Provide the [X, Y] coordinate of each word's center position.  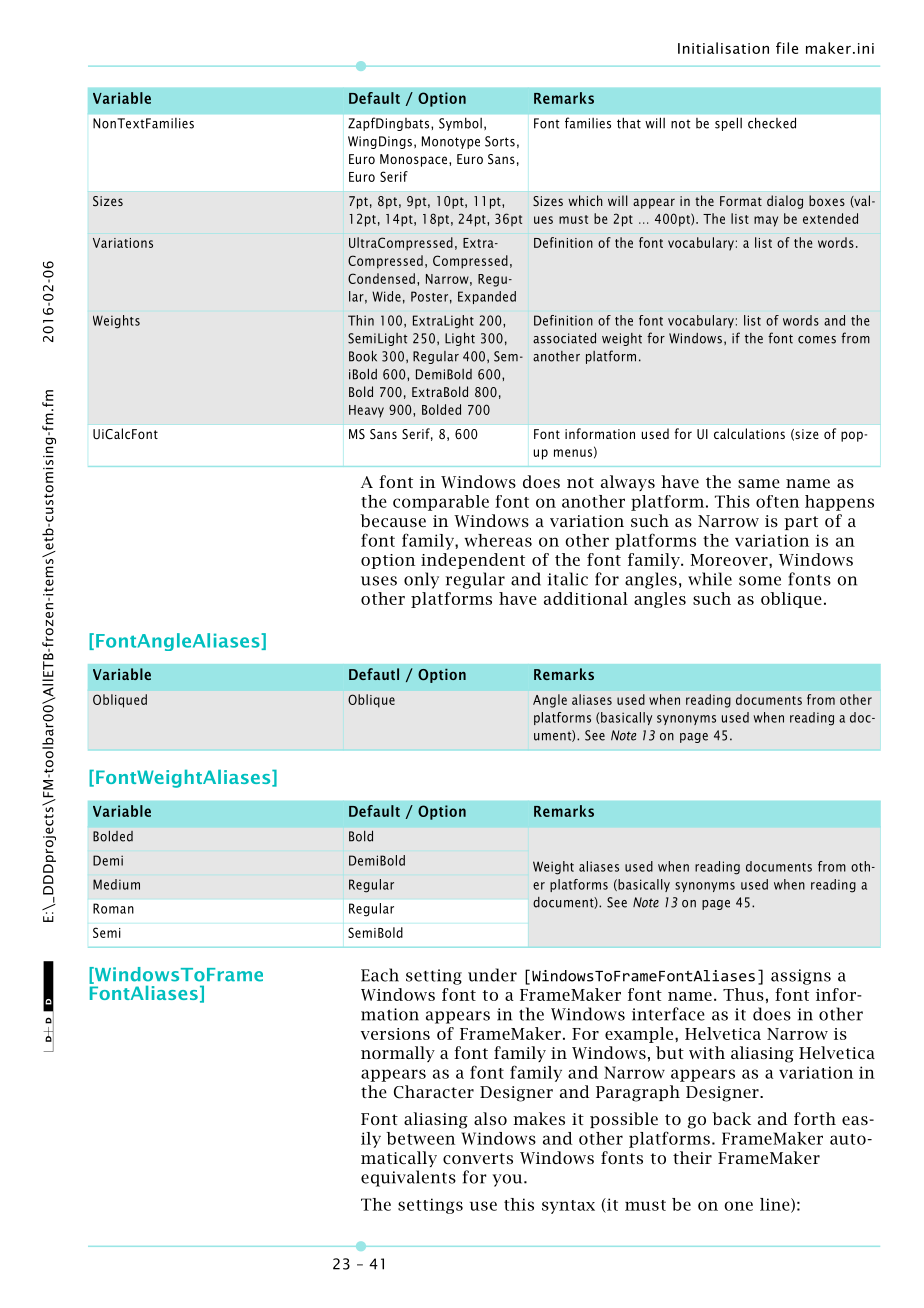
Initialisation [723, 48]
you [508, 1180]
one [738, 1206]
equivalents [408, 1178]
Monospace [415, 160]
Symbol [460, 124]
